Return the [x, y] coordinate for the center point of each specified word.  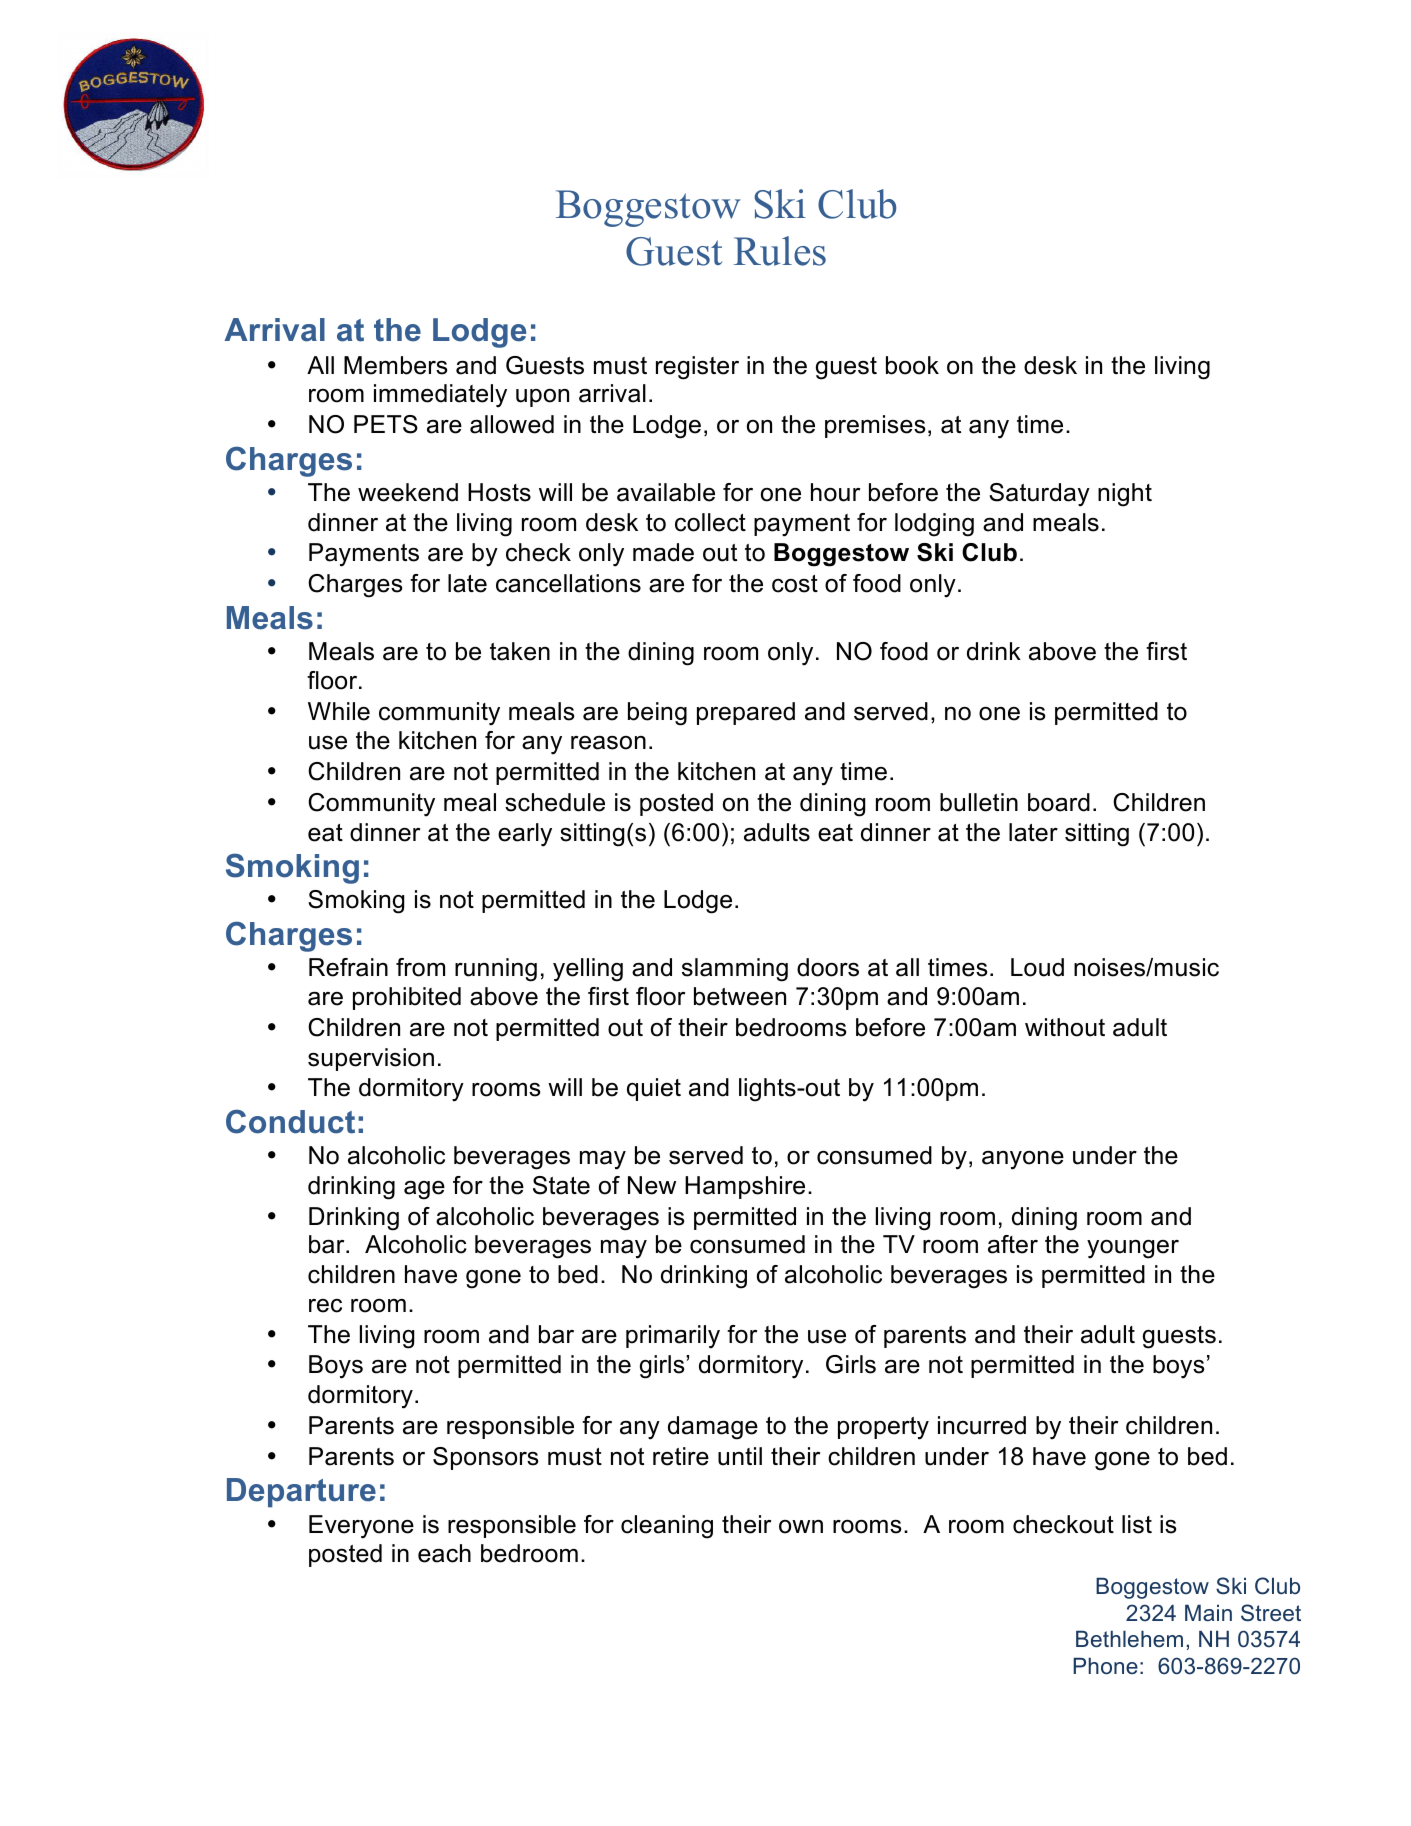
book [912, 365]
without [1065, 1027]
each [444, 1553]
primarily [673, 1337]
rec [325, 1306]
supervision [371, 1059]
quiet [654, 1089]
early [525, 835]
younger [1133, 1249]
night [1125, 495]
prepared [746, 713]
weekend [408, 492]
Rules [780, 251]
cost [795, 584]
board [1059, 802]
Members [395, 365]
